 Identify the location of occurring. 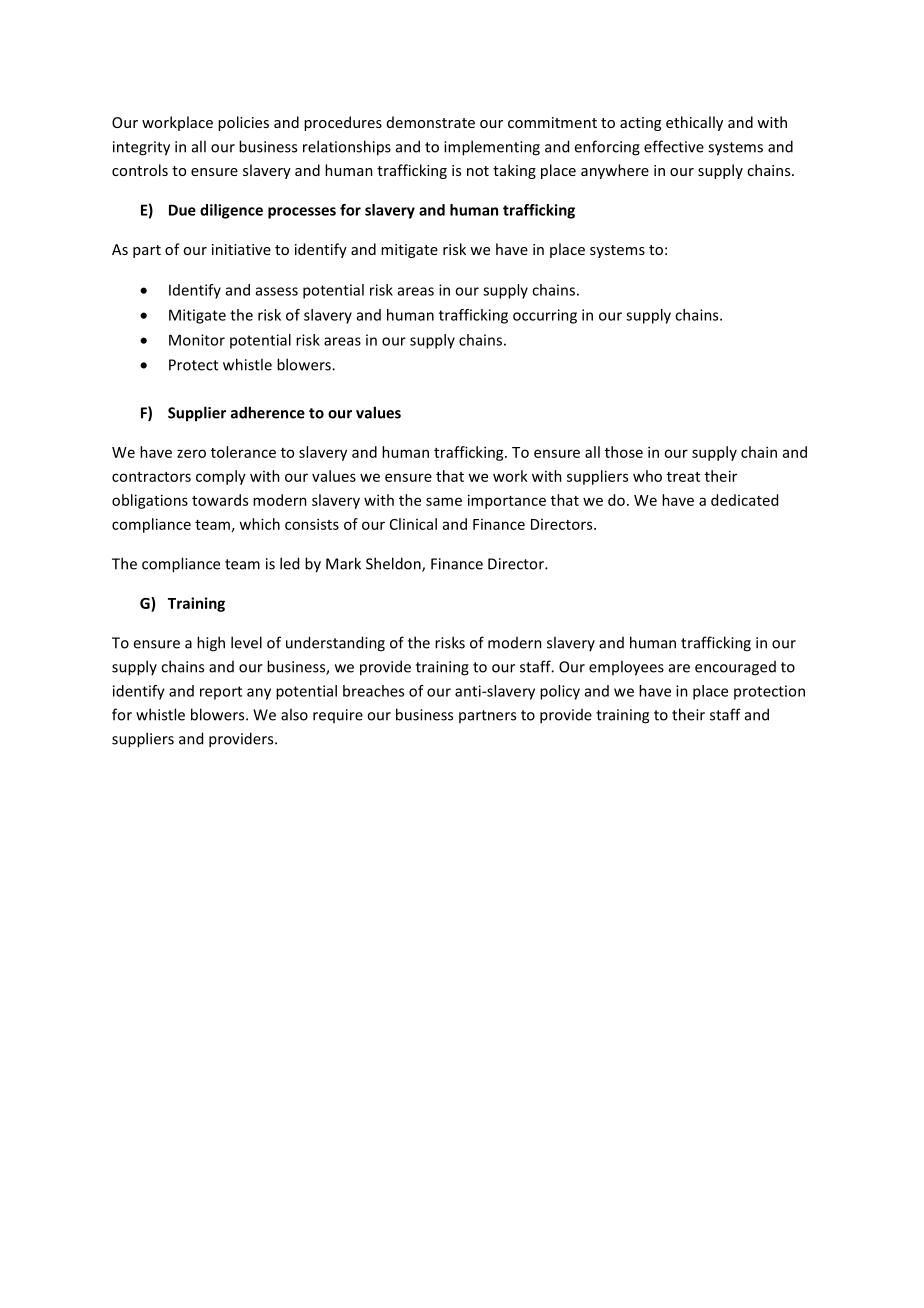
(545, 316).
